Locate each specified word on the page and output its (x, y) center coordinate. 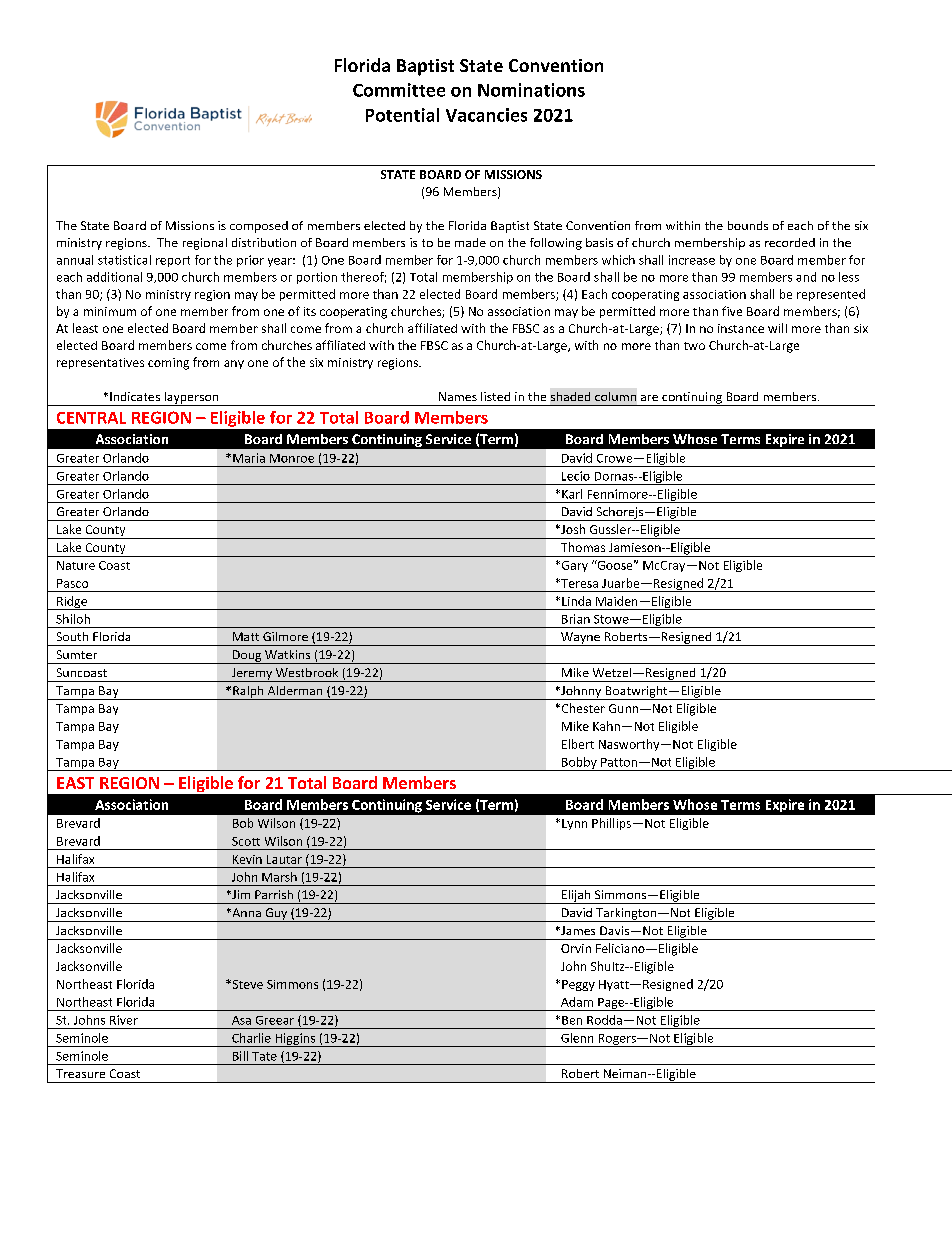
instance (741, 328)
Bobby (579, 764)
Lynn (574, 824)
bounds (748, 225)
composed (259, 227)
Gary (573, 566)
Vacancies (486, 115)
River (124, 1020)
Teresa (578, 583)
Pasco (72, 583)
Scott (246, 841)
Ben (572, 1020)
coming (168, 364)
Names (458, 396)
